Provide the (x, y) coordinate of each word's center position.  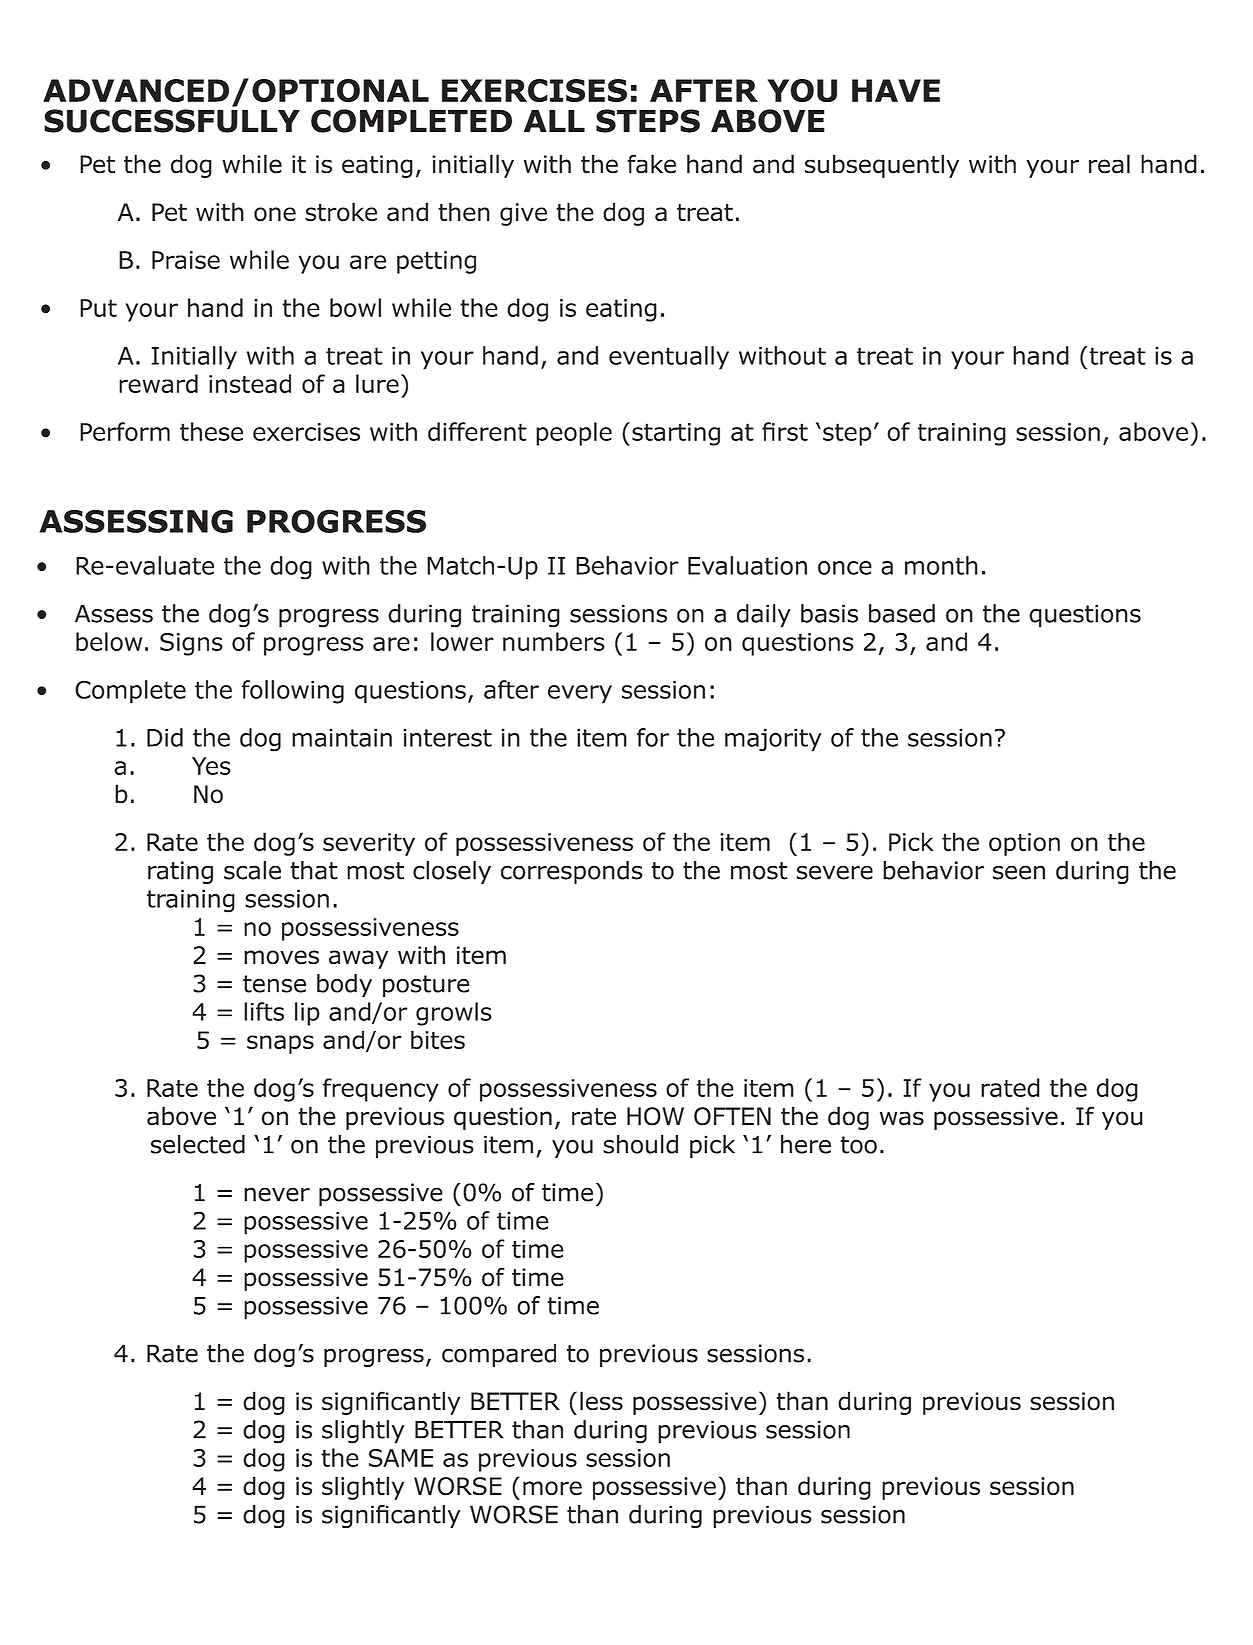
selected (198, 1144)
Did (165, 737)
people (574, 434)
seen (1019, 872)
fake (651, 164)
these (211, 431)
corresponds (572, 872)
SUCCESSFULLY (172, 121)
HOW (655, 1116)
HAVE (896, 90)
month (941, 565)
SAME (401, 1458)
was (902, 1118)
